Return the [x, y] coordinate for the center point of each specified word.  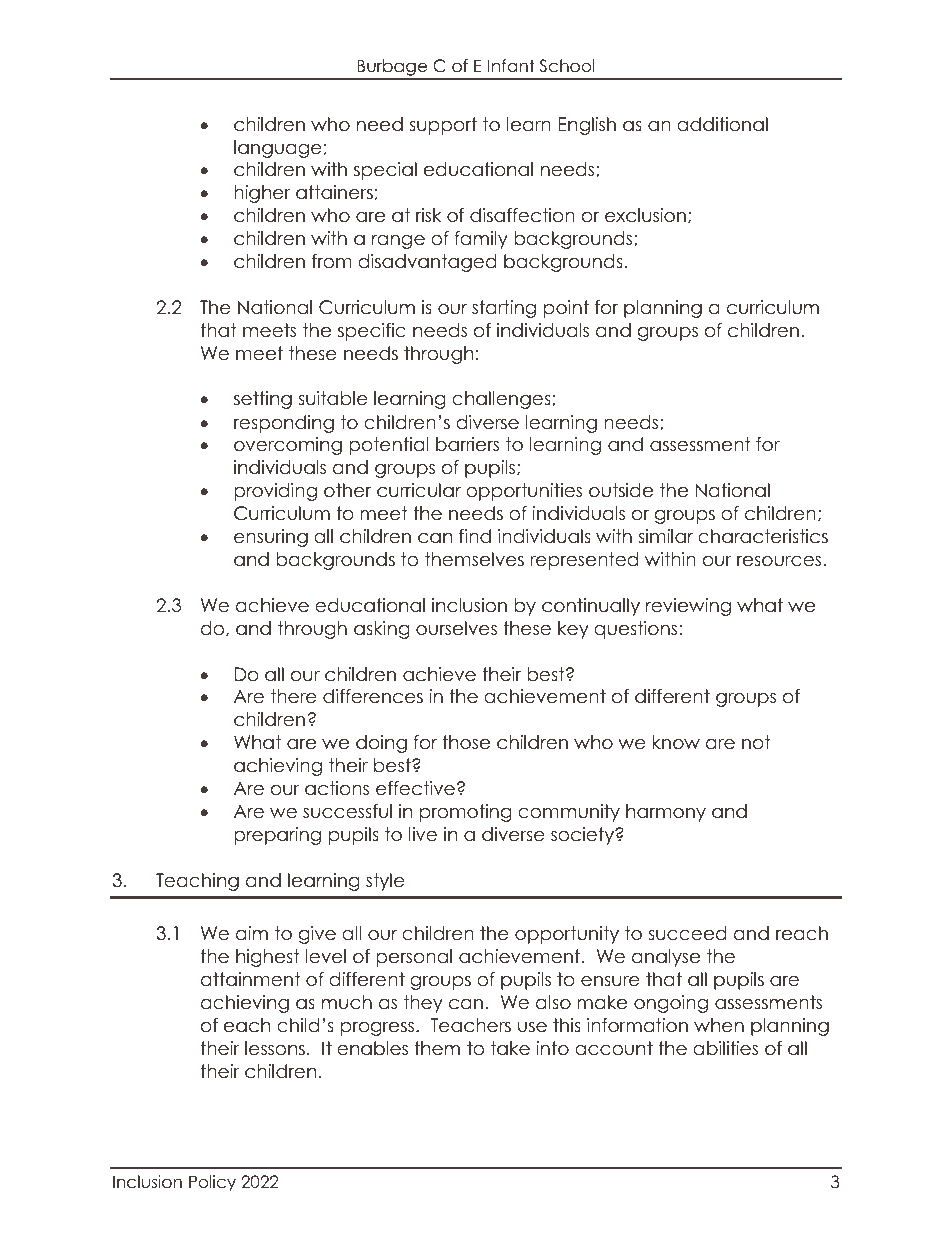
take [510, 1048]
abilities [725, 1048]
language [278, 149]
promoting [466, 813]
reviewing [688, 607]
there [294, 696]
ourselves [456, 628]
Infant [511, 66]
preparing [277, 836]
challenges [502, 400]
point [566, 309]
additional [722, 124]
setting [263, 400]
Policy [212, 1183]
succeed [687, 933]
